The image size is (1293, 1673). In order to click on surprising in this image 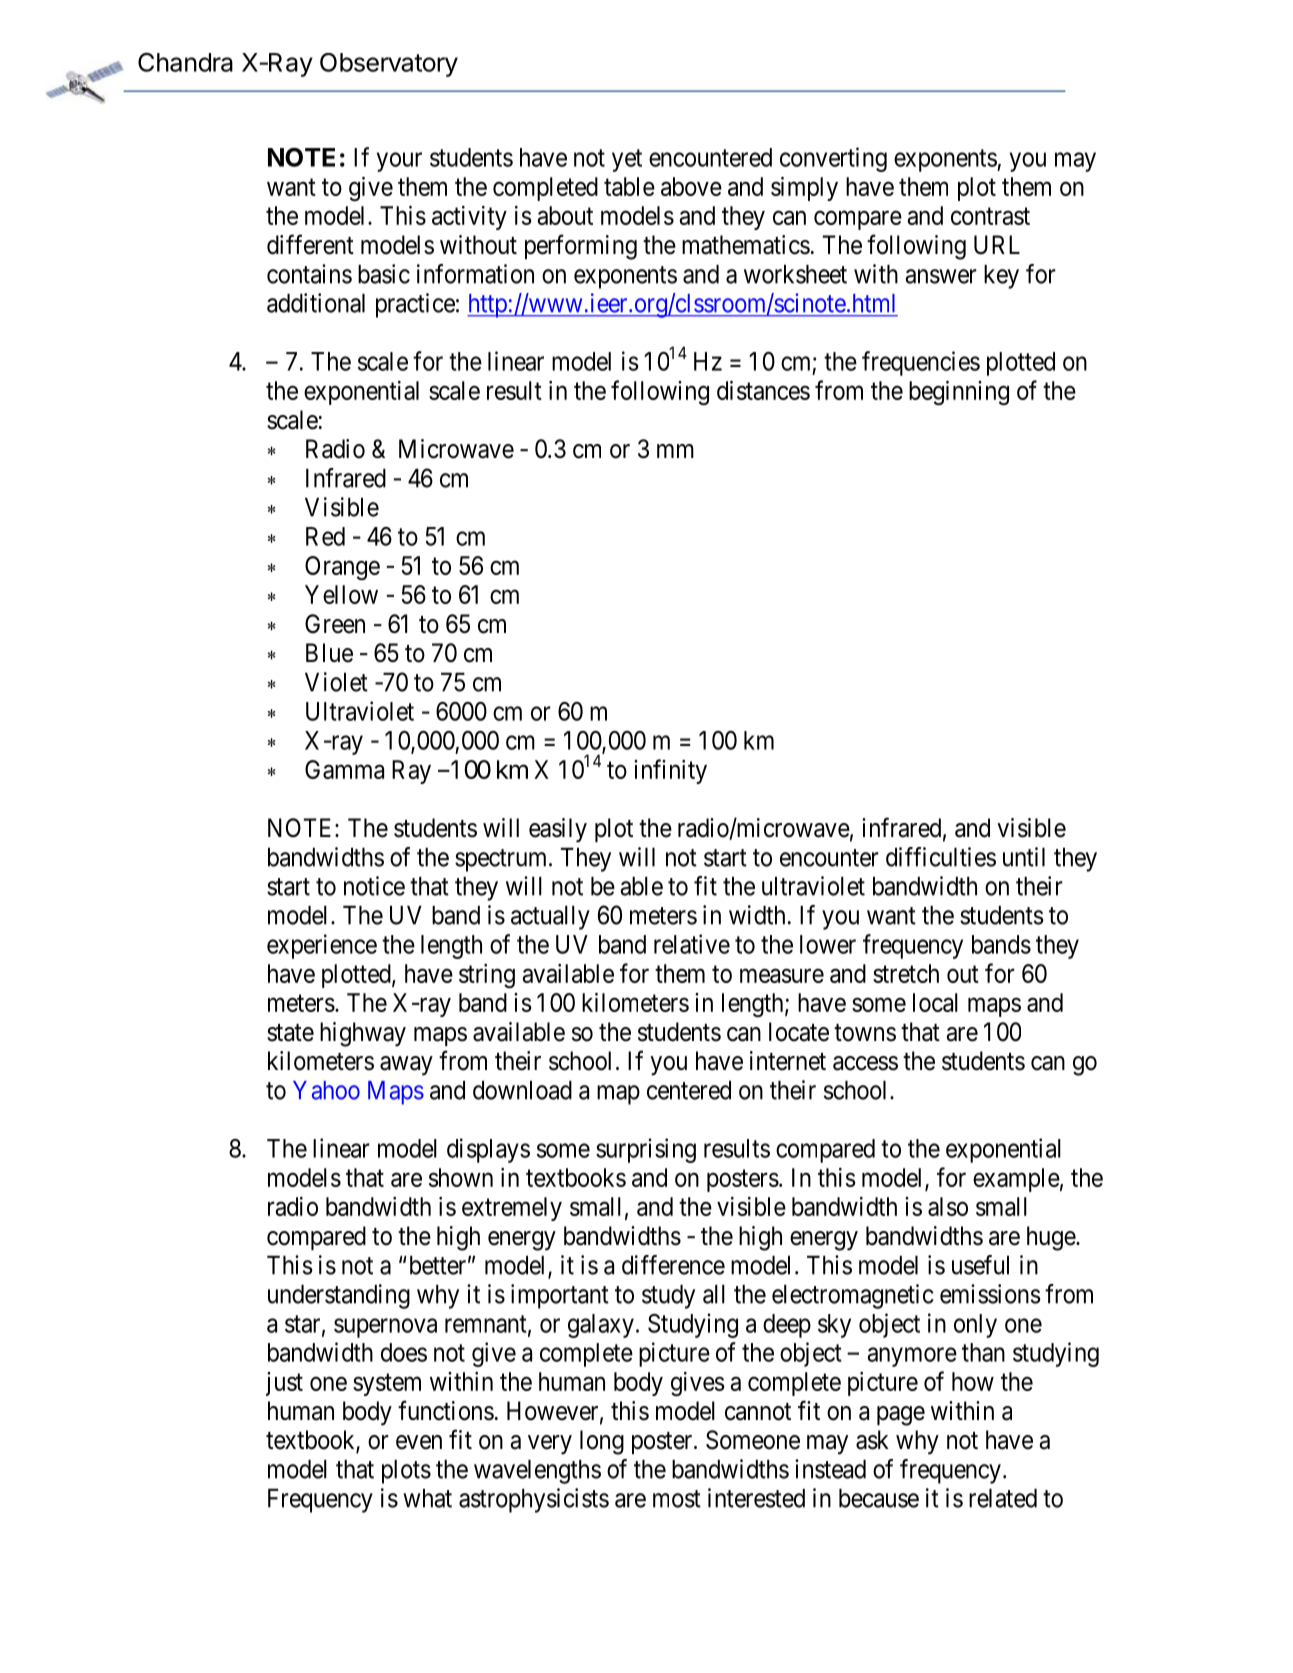, I will do `click(646, 1150)`.
